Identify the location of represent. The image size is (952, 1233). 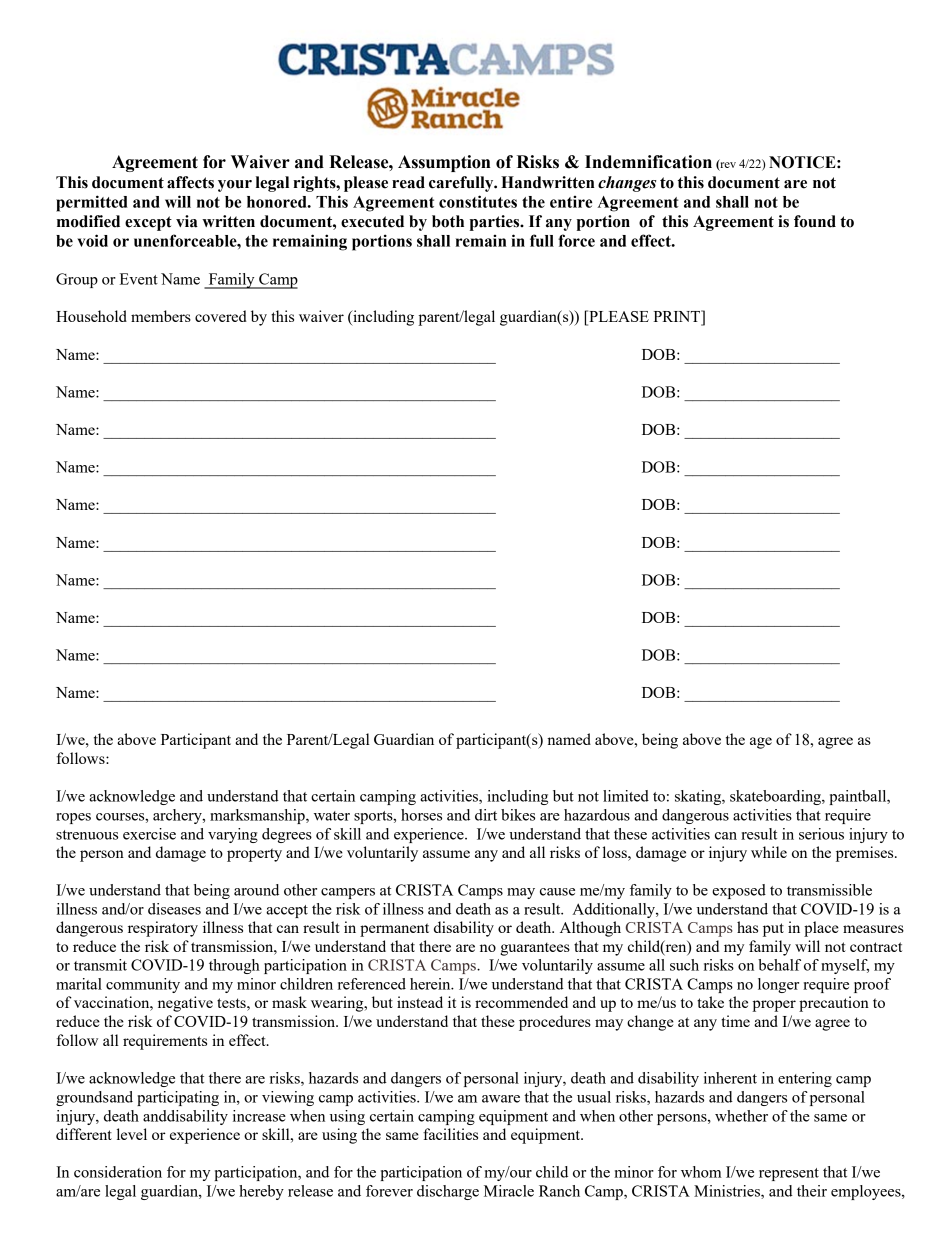
(789, 1174).
